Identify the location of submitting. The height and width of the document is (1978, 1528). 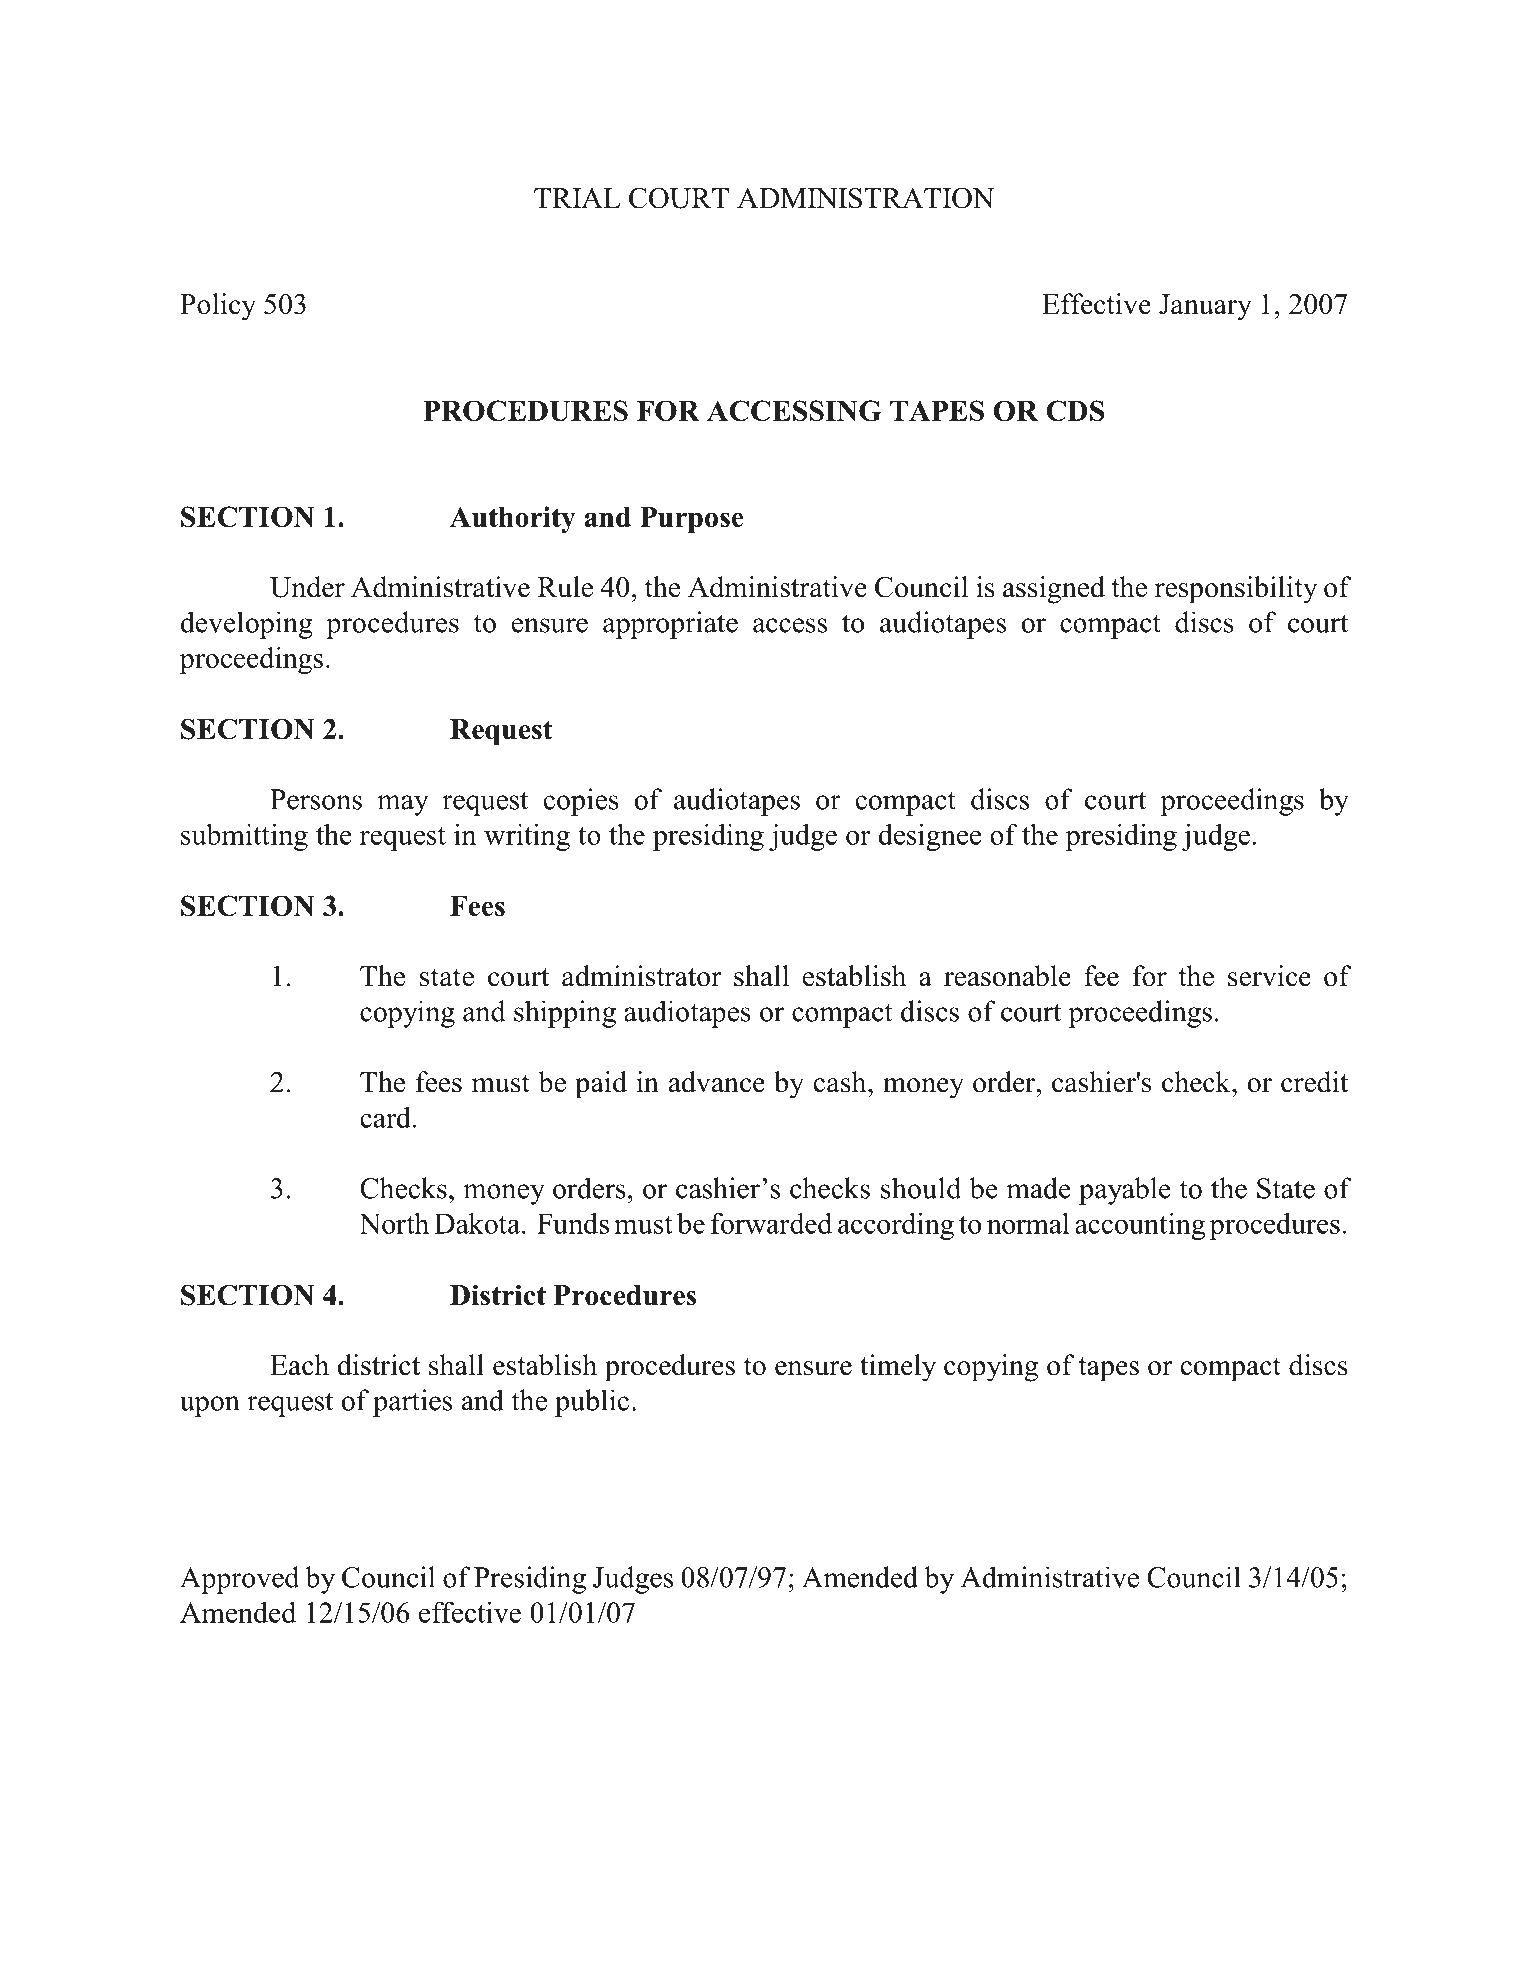
(244, 837).
